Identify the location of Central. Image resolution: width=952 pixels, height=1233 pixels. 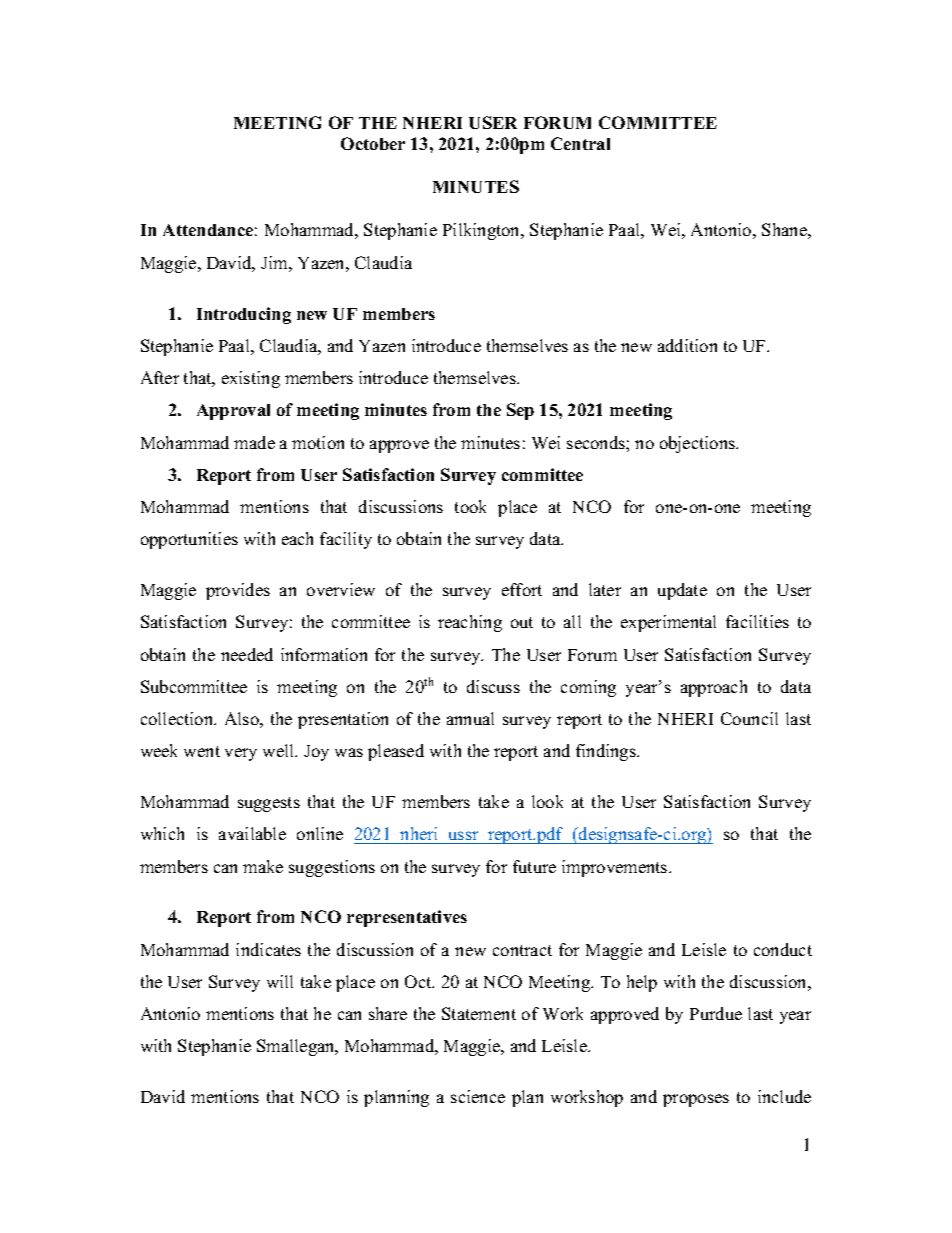
(580, 143).
